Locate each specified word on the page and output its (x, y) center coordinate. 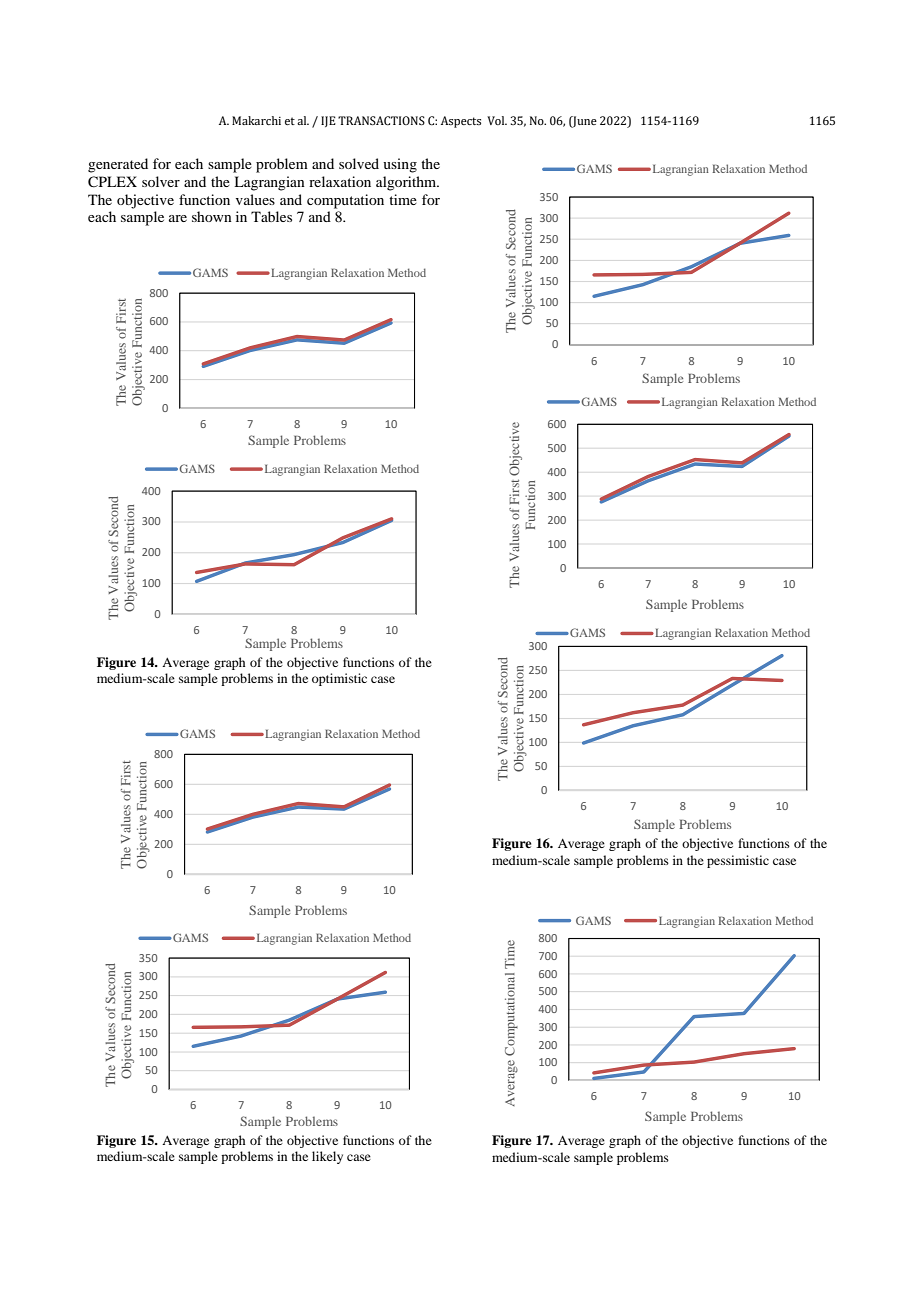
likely (327, 1157)
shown (212, 216)
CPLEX (112, 182)
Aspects (461, 122)
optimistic (339, 679)
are (178, 218)
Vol (497, 120)
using (400, 165)
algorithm (407, 183)
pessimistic (738, 861)
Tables (271, 216)
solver (161, 181)
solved (359, 163)
